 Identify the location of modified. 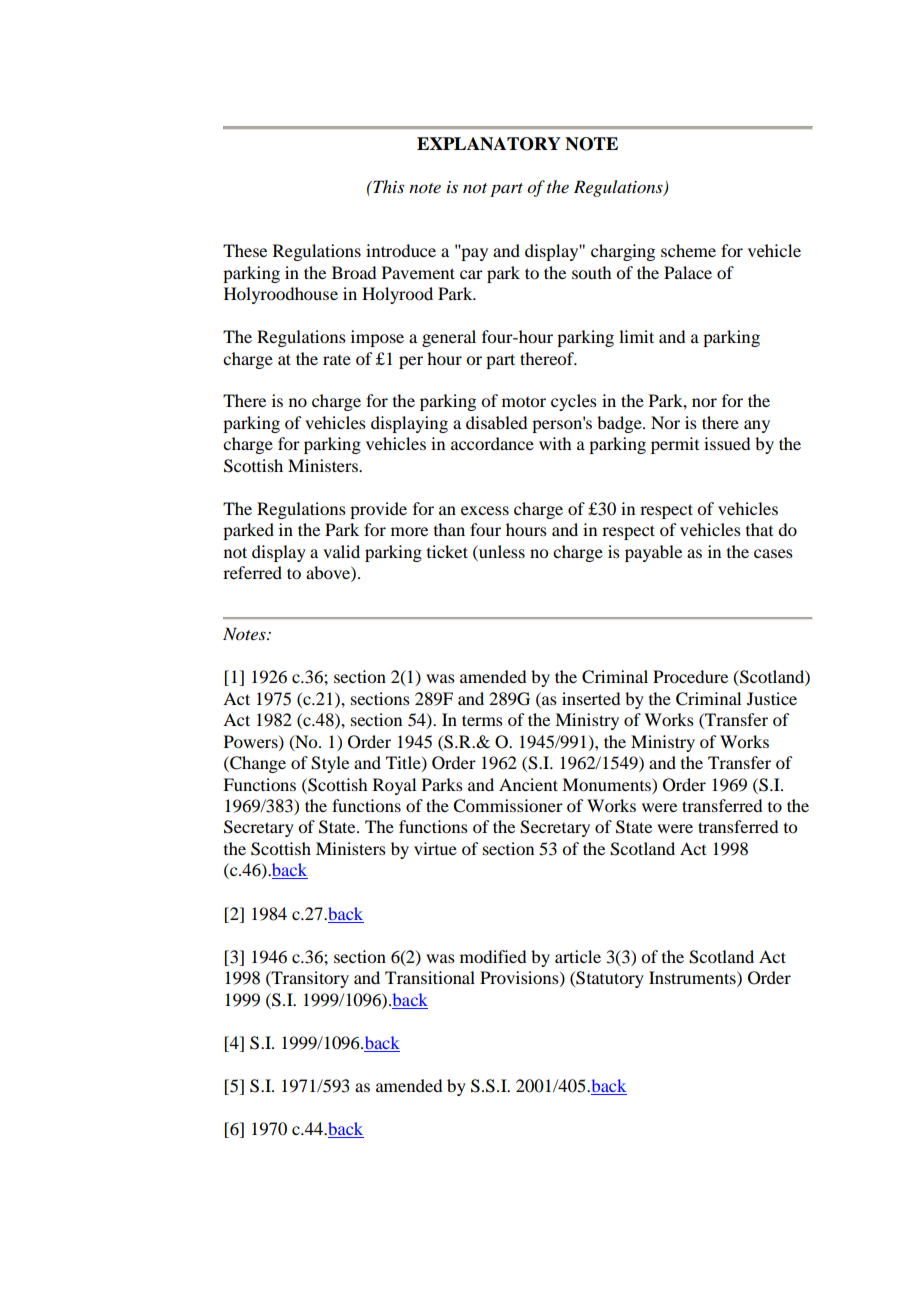
(493, 956).
